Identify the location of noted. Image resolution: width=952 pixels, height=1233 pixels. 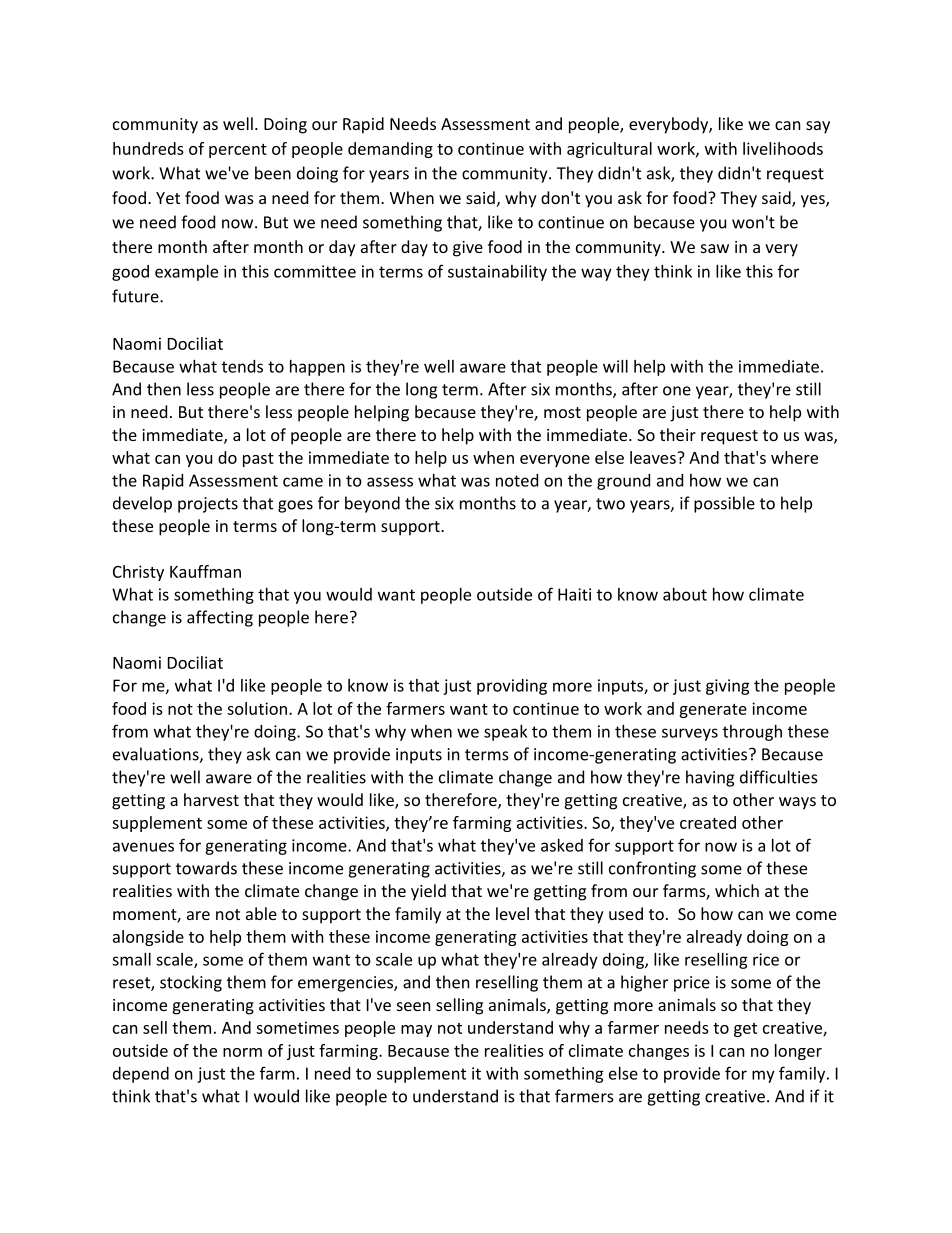
(517, 480).
